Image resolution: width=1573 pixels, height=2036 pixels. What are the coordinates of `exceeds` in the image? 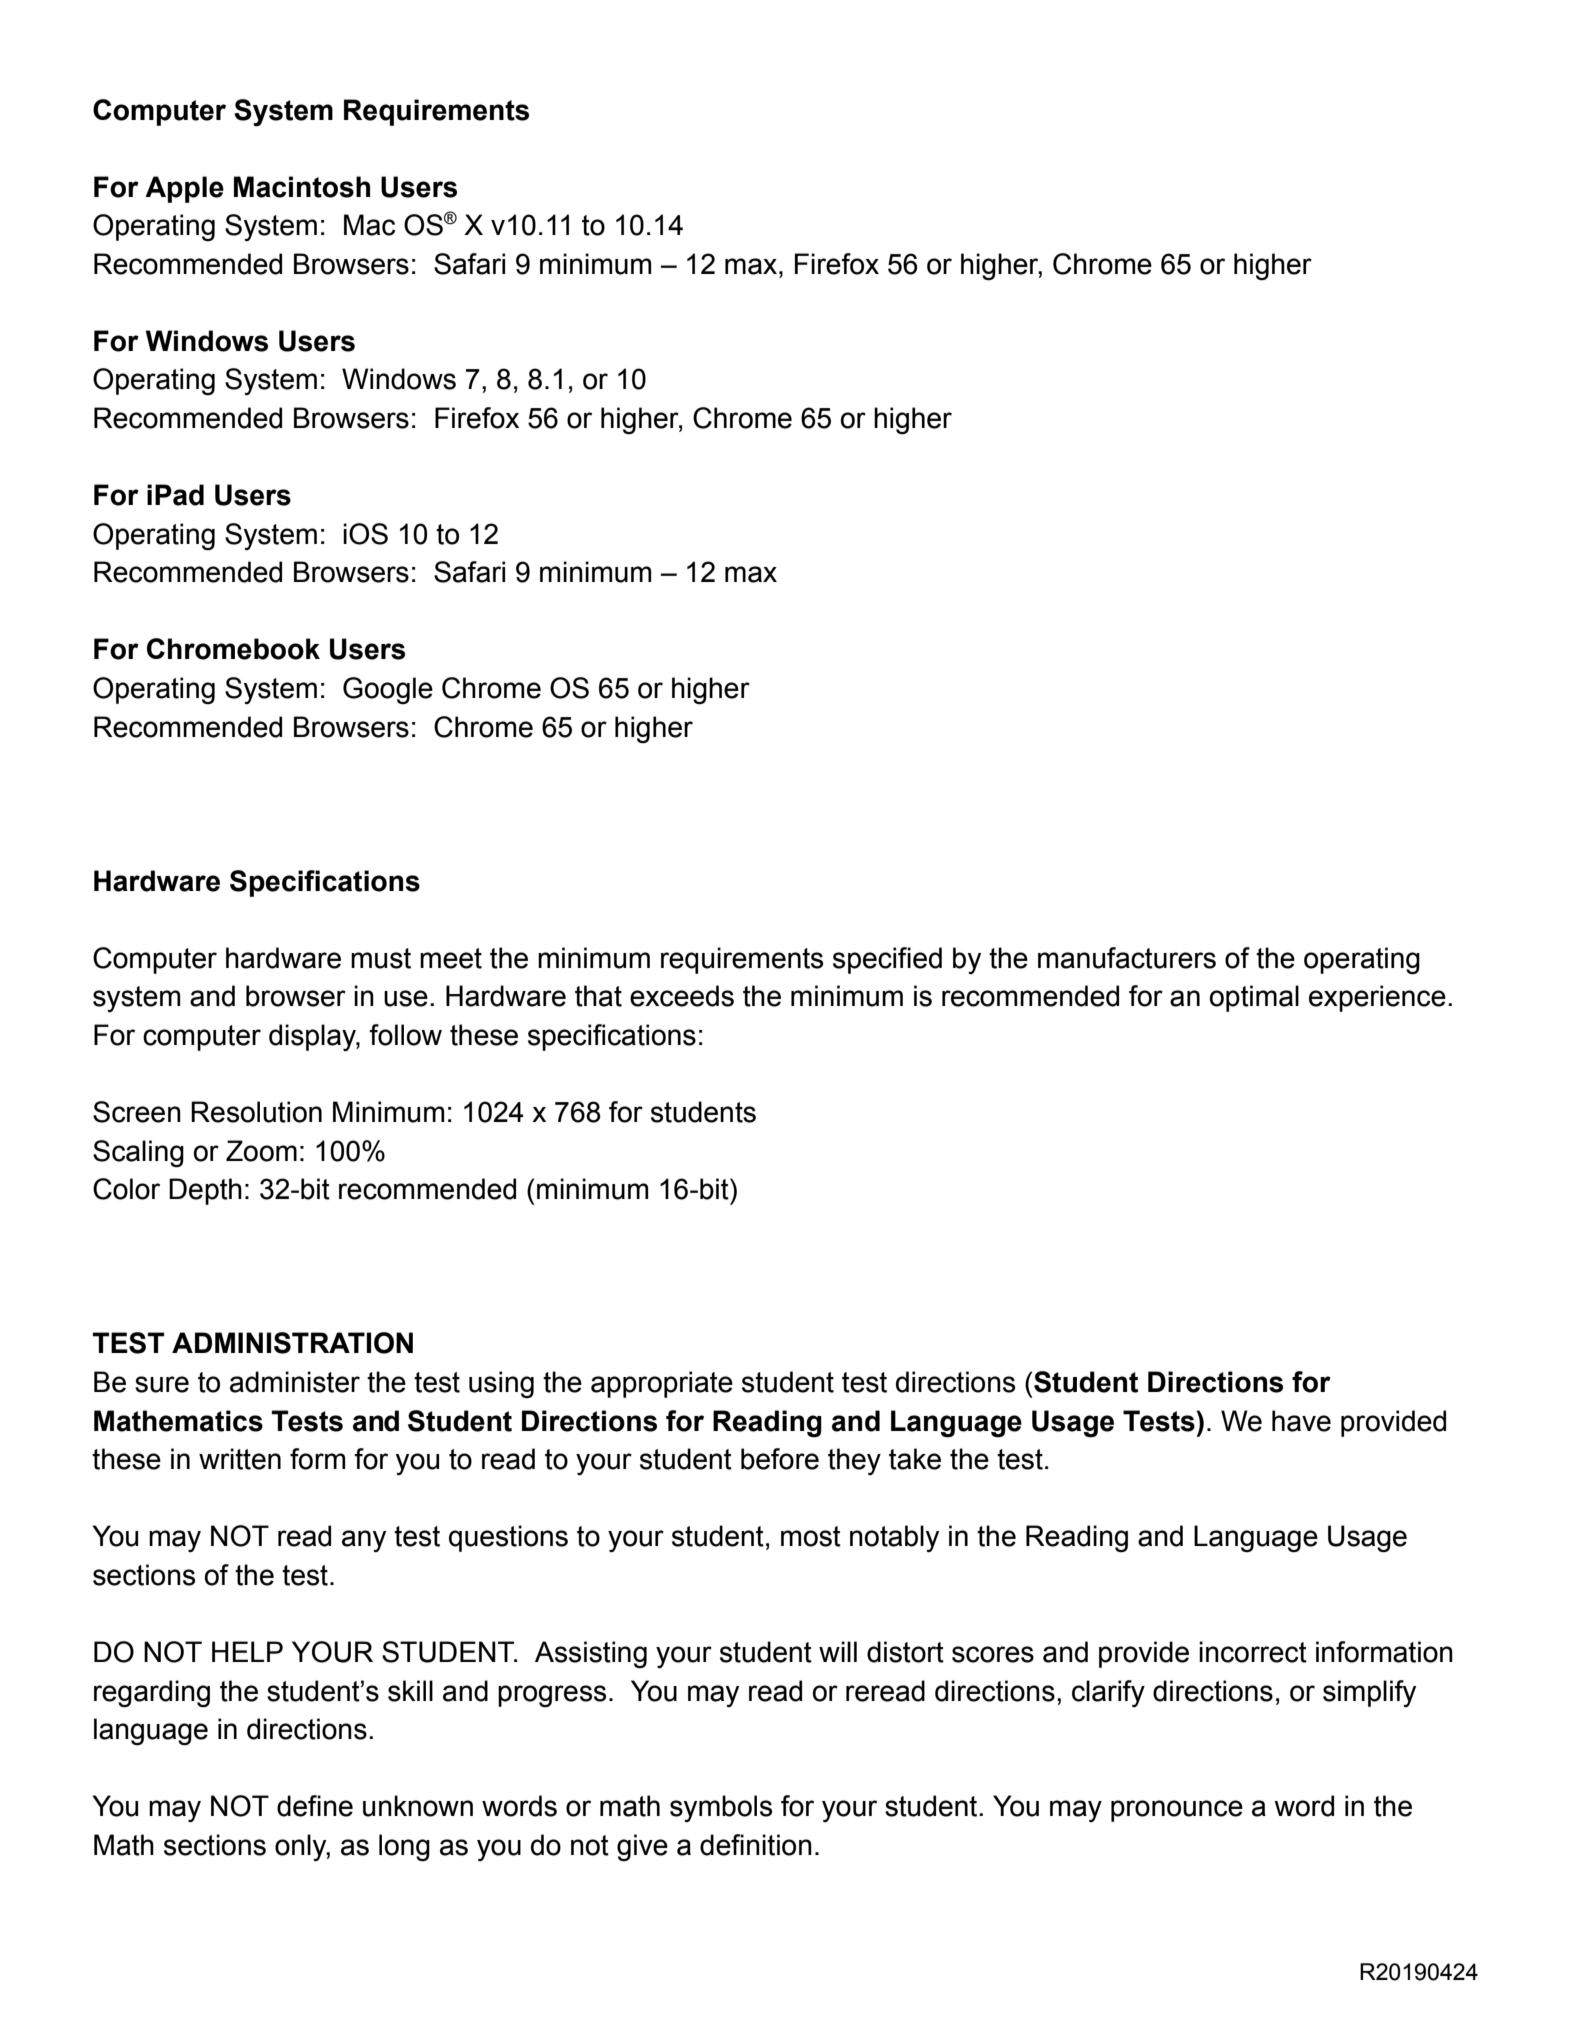 It's located at (682, 996).
